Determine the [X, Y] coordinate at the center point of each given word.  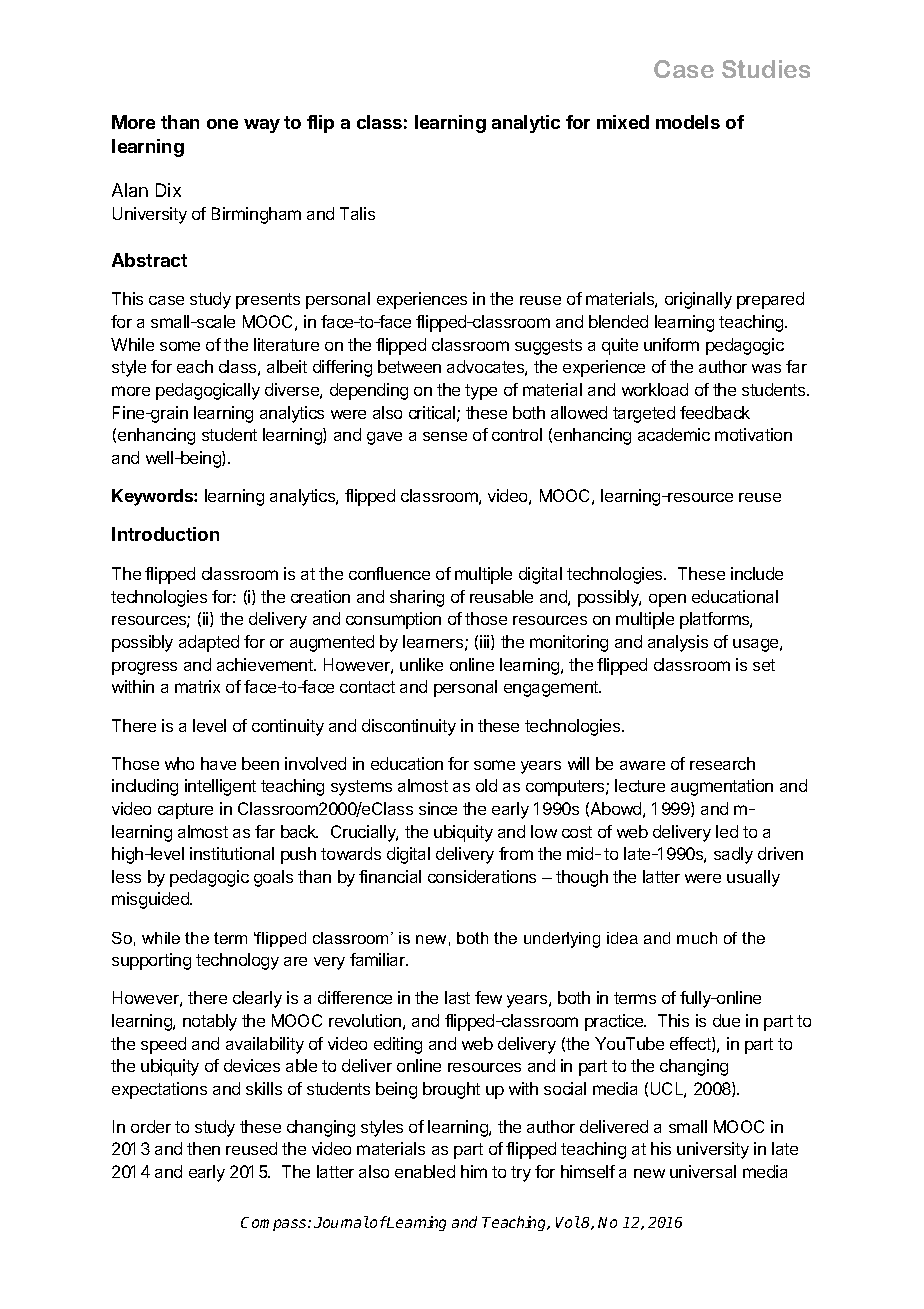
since [438, 808]
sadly [733, 855]
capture [185, 811]
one [222, 124]
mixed [623, 122]
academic [674, 434]
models [688, 122]
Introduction [165, 534]
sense [445, 436]
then [203, 1148]
